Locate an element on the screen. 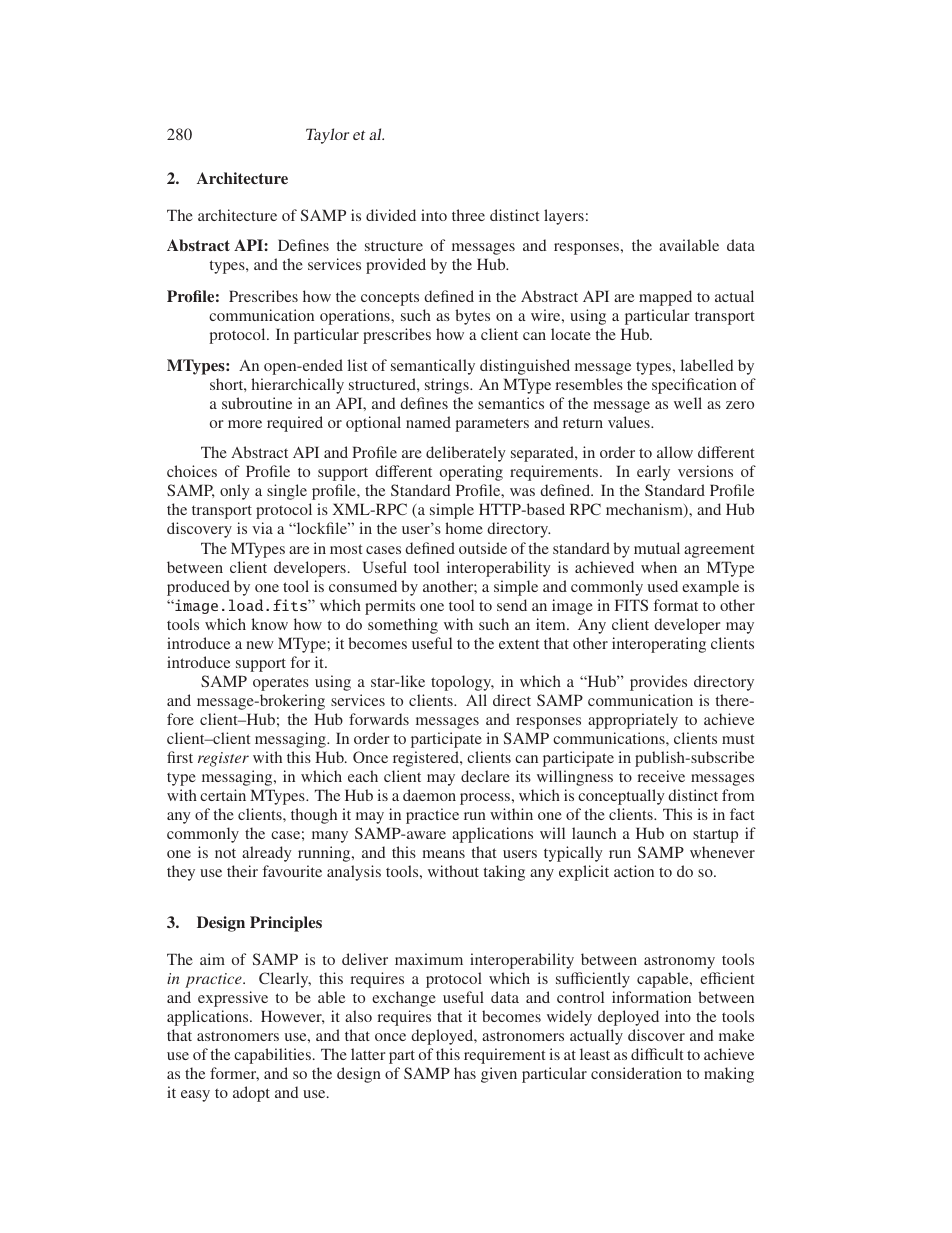 This screenshot has width=952, height=1233. mapped is located at coordinates (665, 298).
